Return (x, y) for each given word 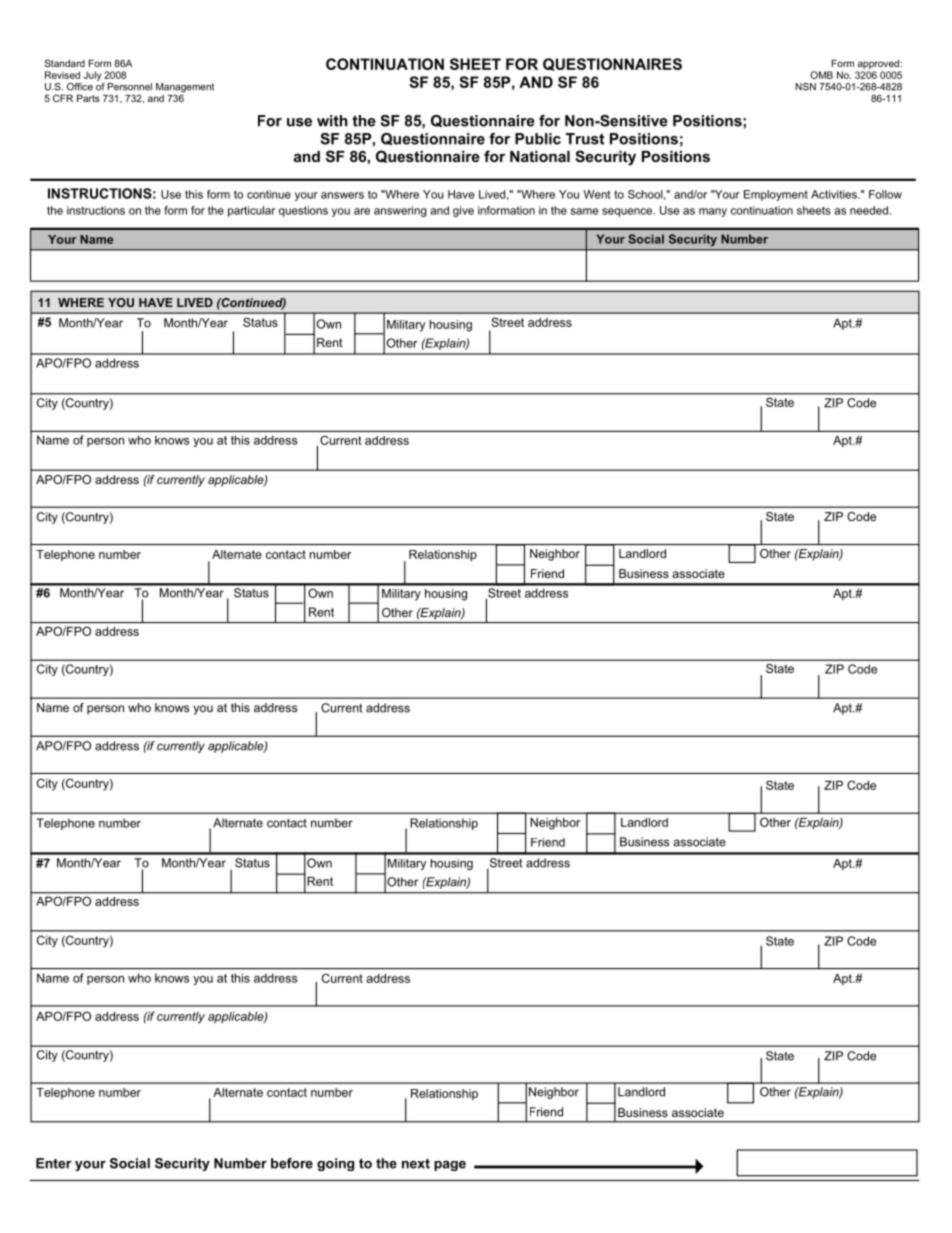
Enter (54, 1163)
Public (538, 139)
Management (185, 89)
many (713, 212)
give (463, 211)
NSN (805, 87)
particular (251, 211)
